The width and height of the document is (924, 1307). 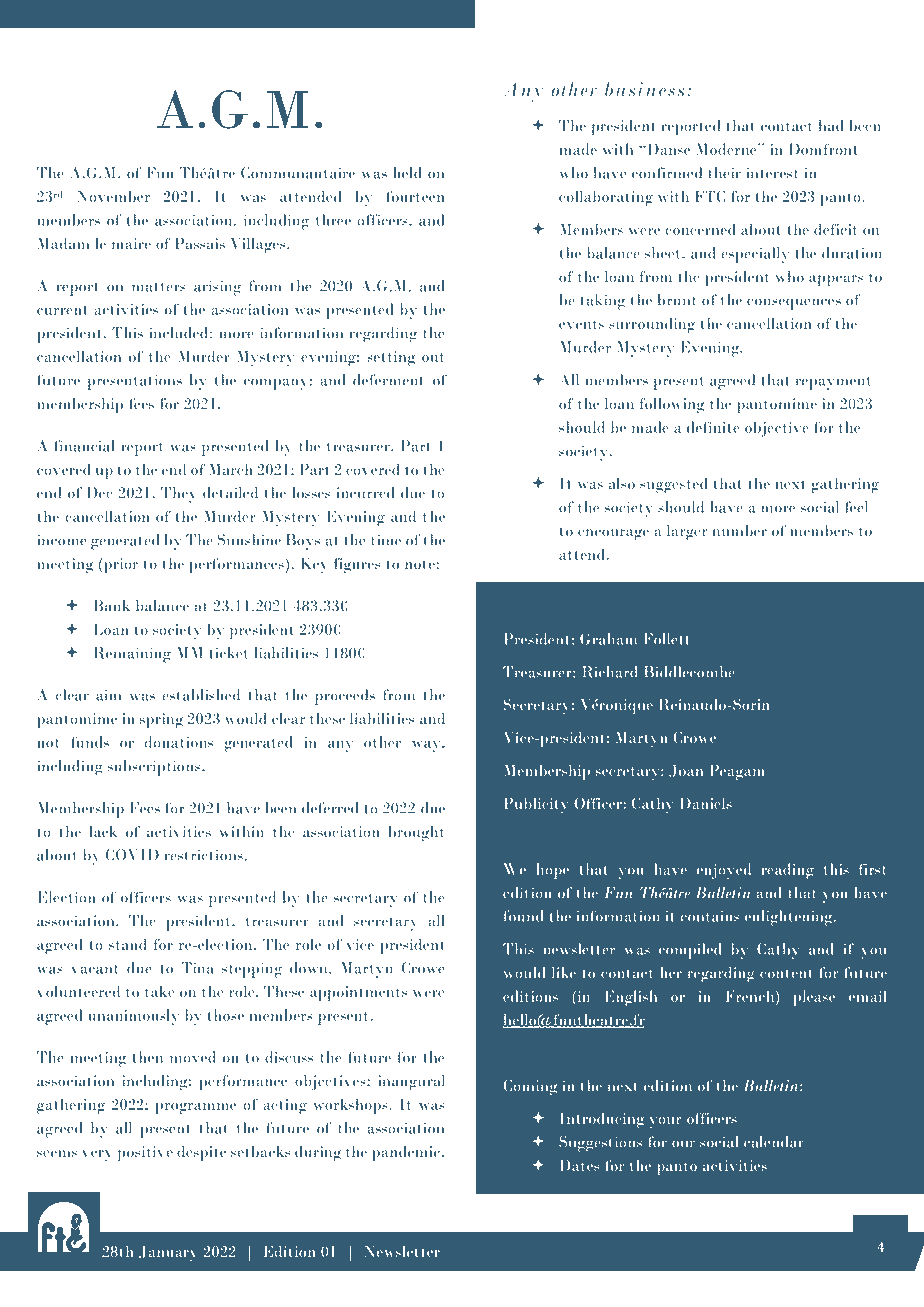 What do you see at coordinates (388, 380) in the document?
I see `deferment` at bounding box center [388, 380].
